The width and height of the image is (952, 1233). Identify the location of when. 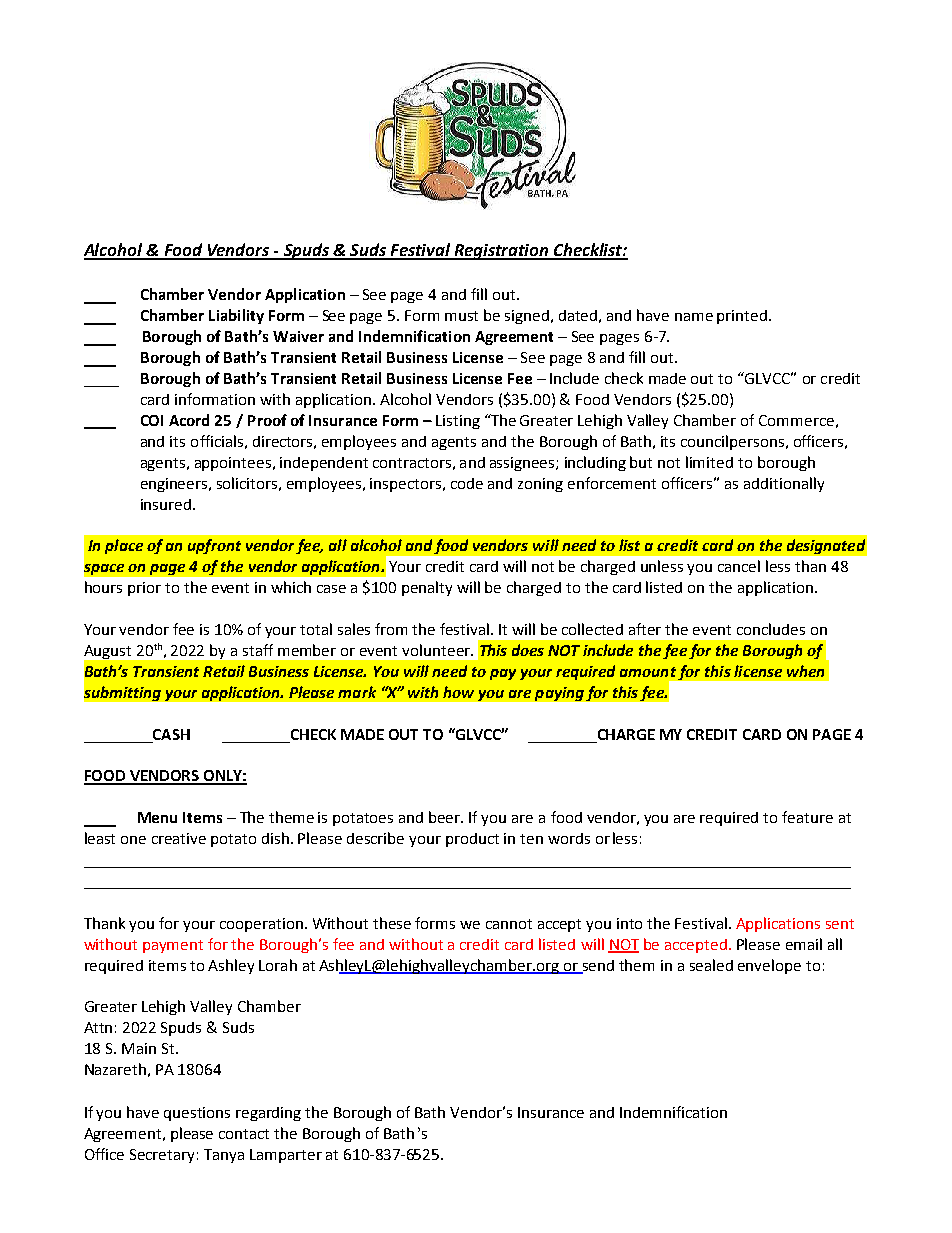
(805, 671).
